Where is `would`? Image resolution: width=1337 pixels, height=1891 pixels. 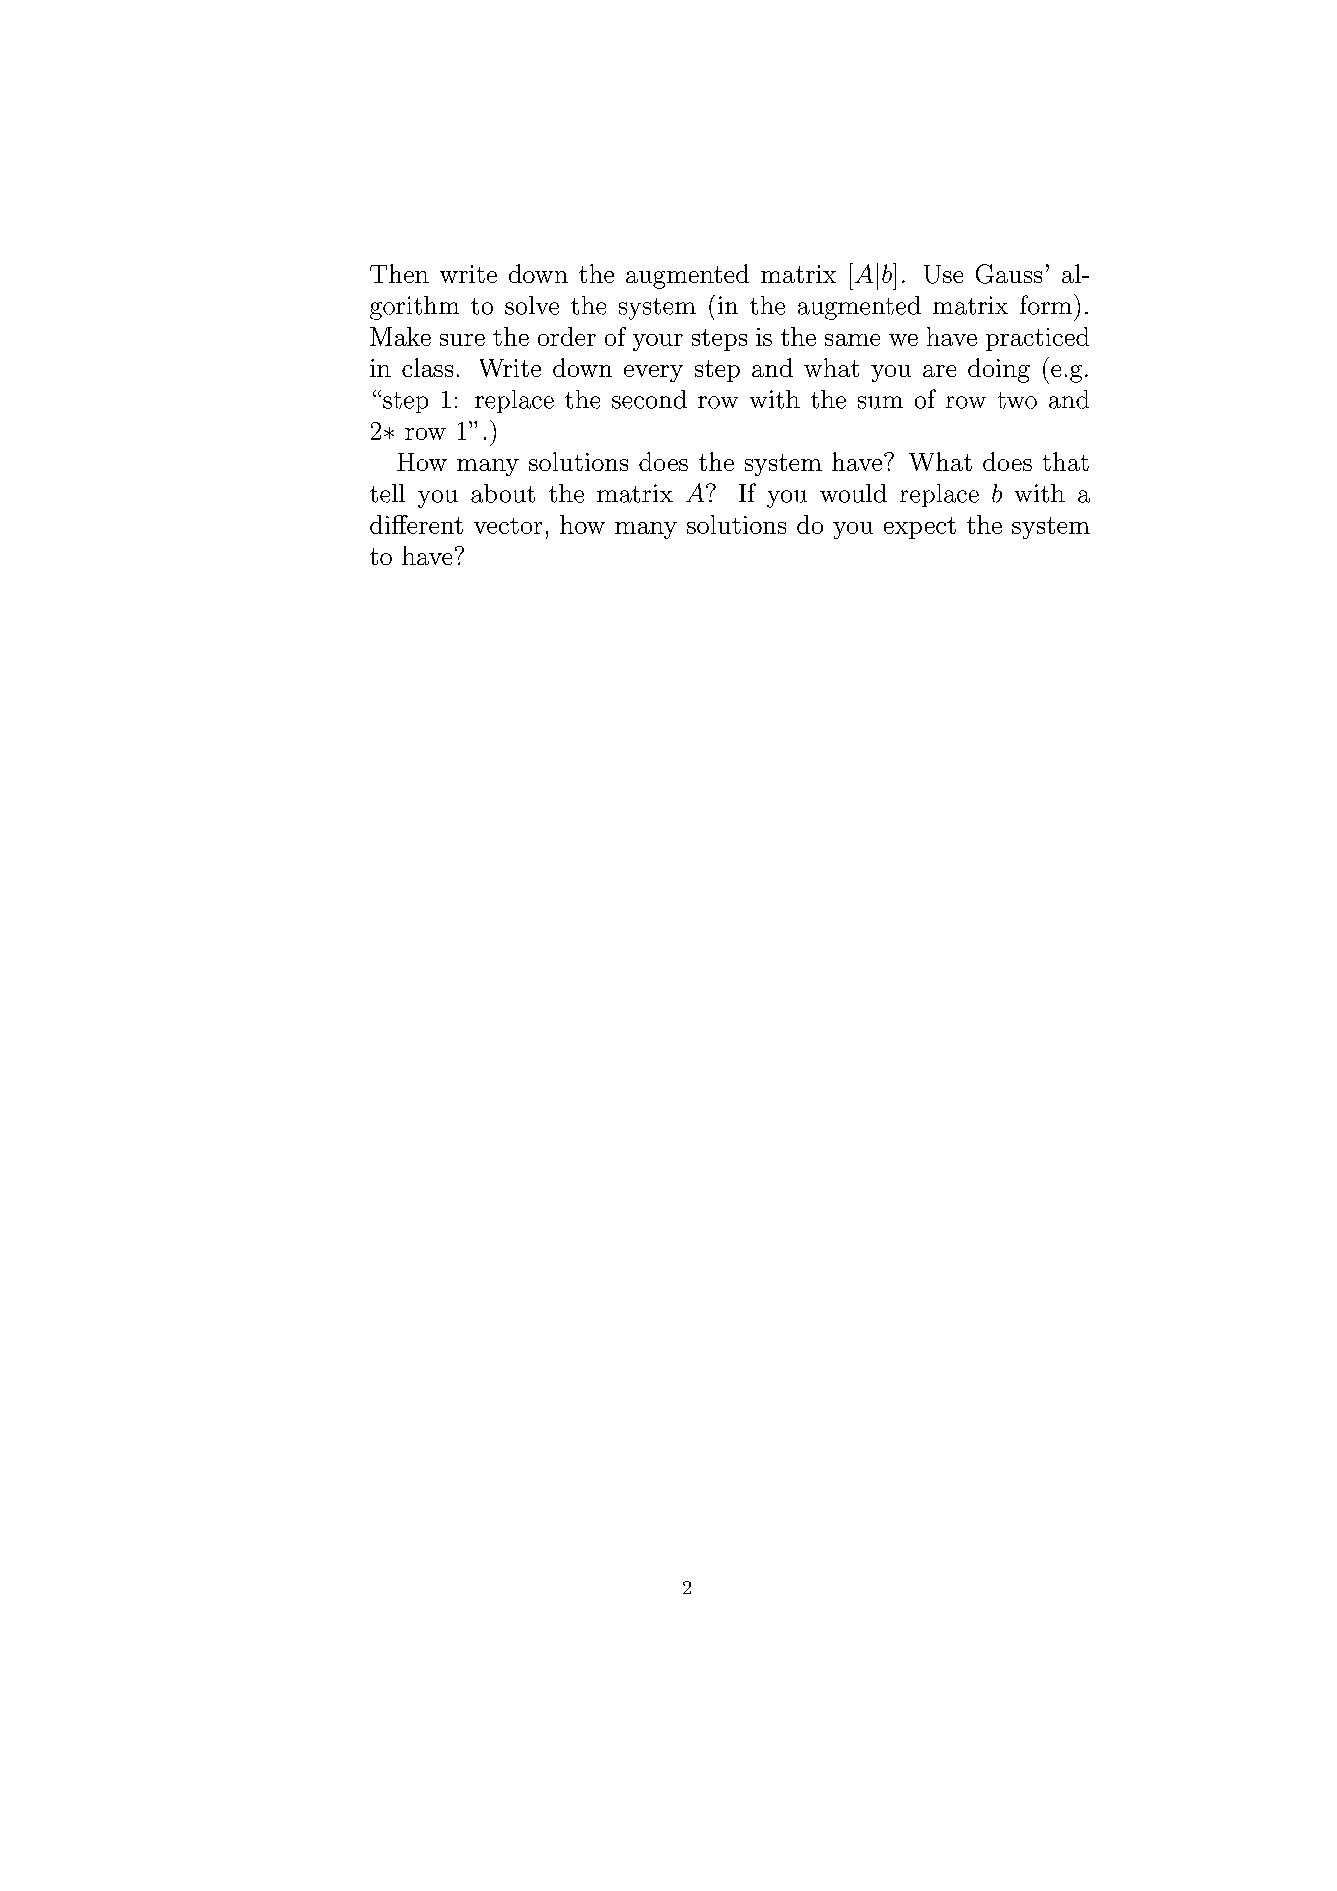
would is located at coordinates (853, 493).
